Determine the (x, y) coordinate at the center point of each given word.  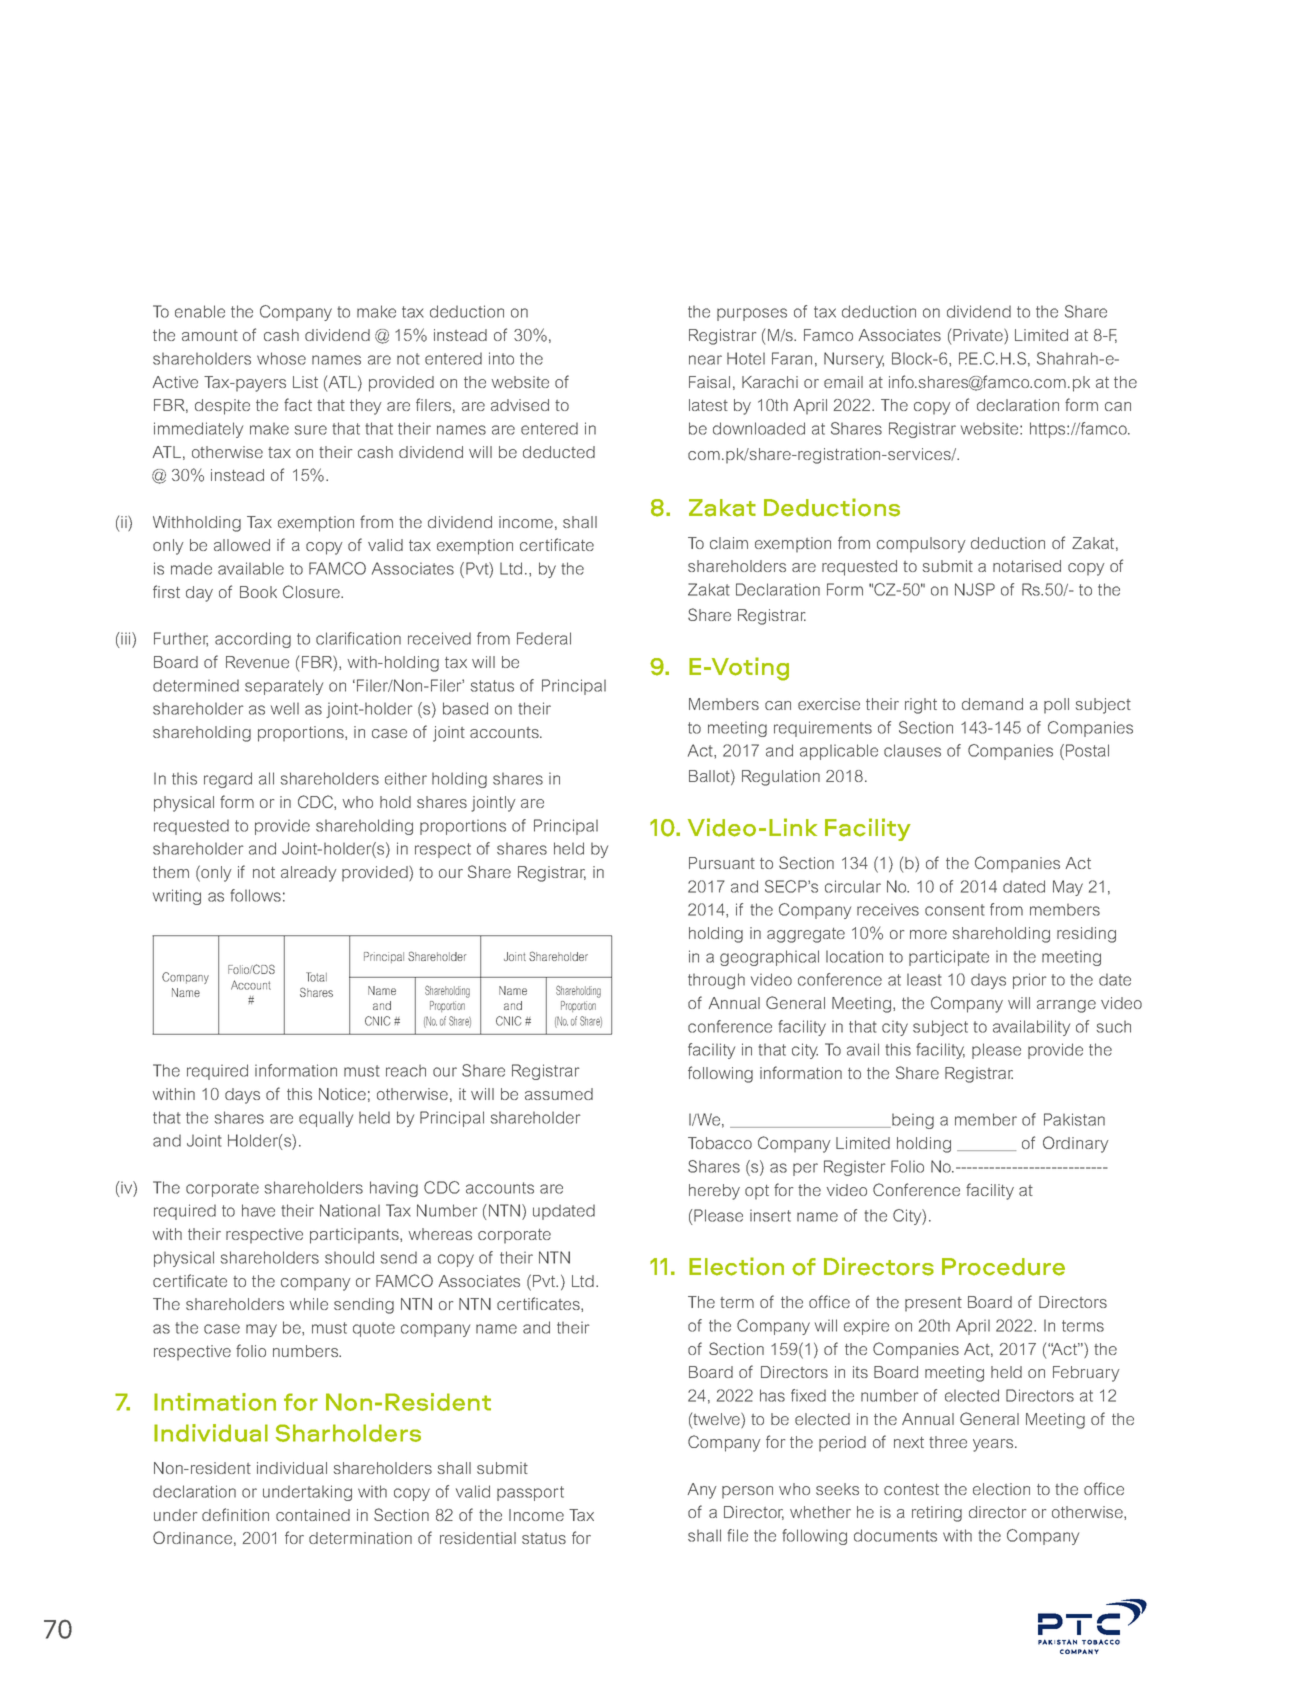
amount (210, 335)
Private (979, 336)
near (705, 360)
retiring (937, 1514)
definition (235, 1514)
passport (530, 1493)
